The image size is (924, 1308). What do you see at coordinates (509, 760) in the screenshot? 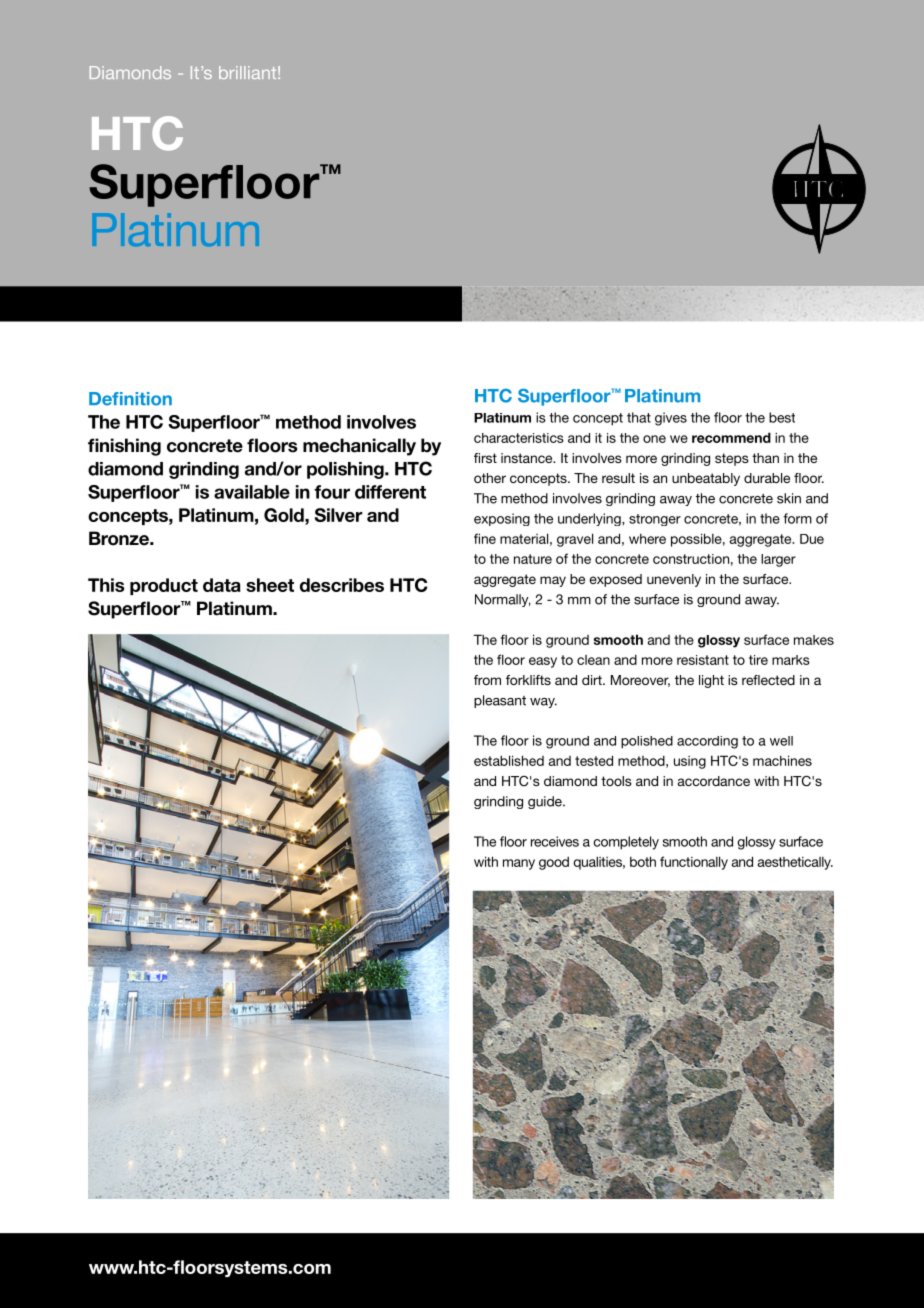
I see `established` at bounding box center [509, 760].
